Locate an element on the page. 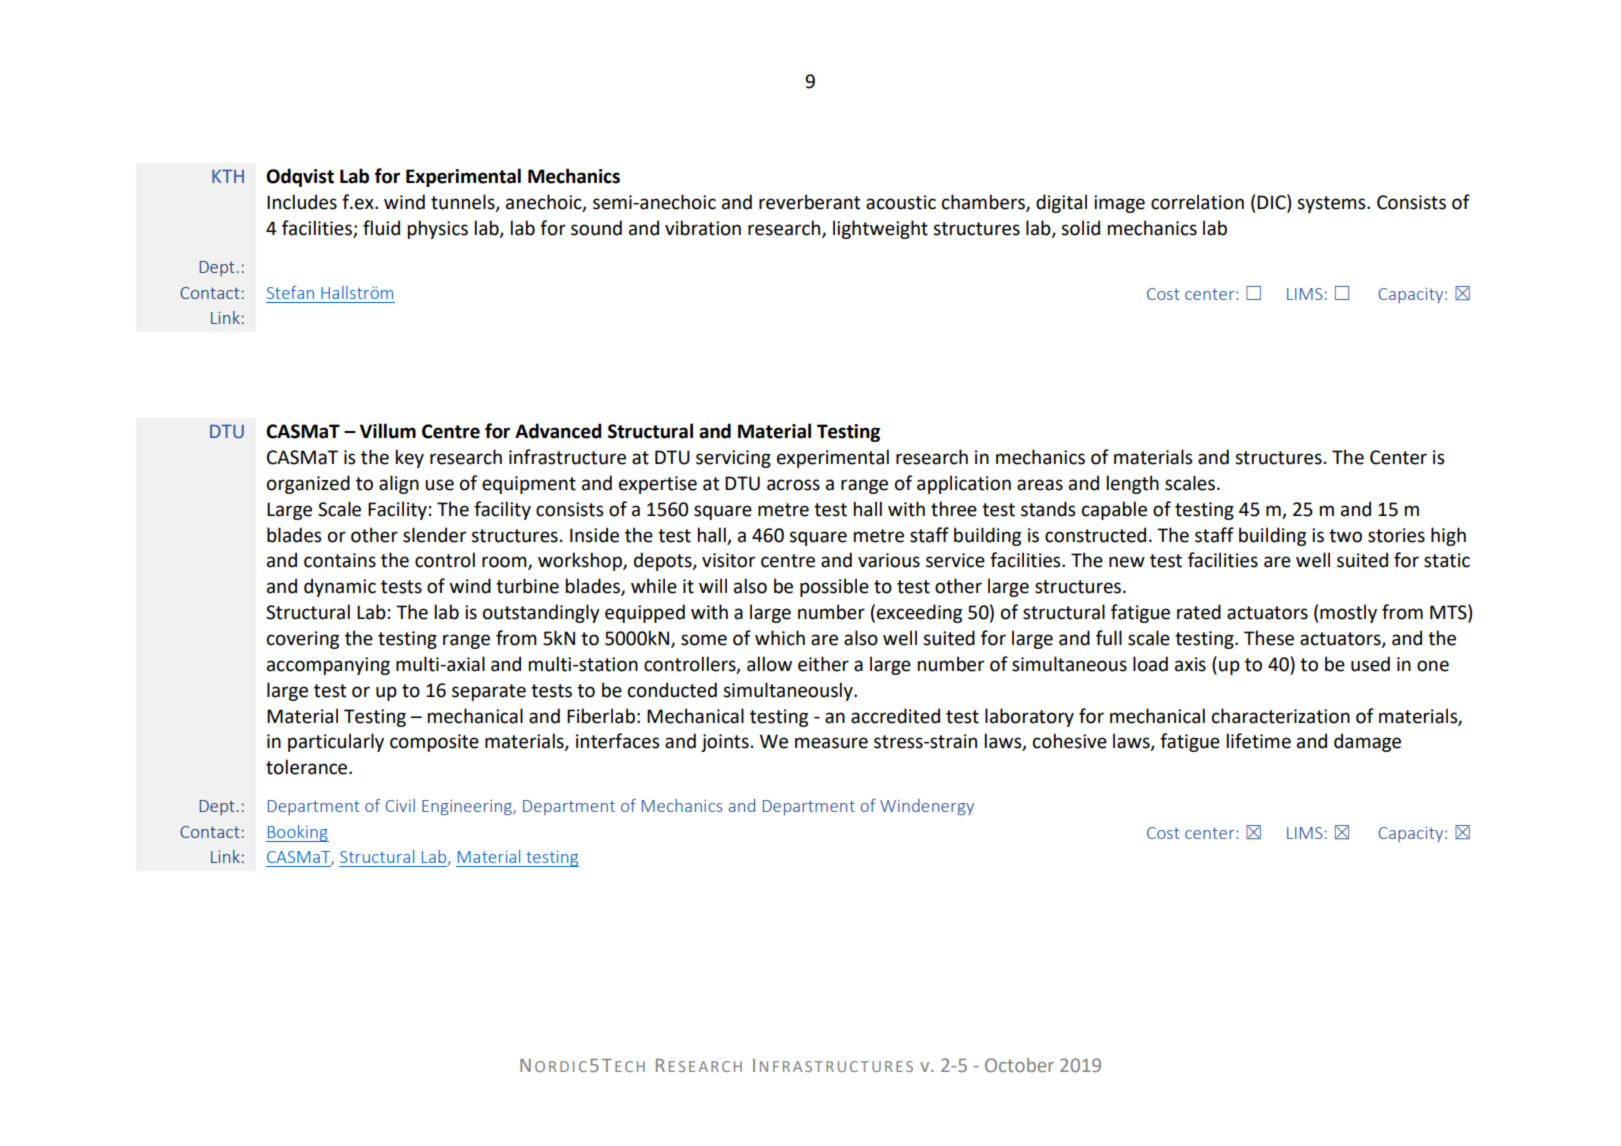 This document has height=1146, width=1621. systems is located at coordinates (1332, 204).
